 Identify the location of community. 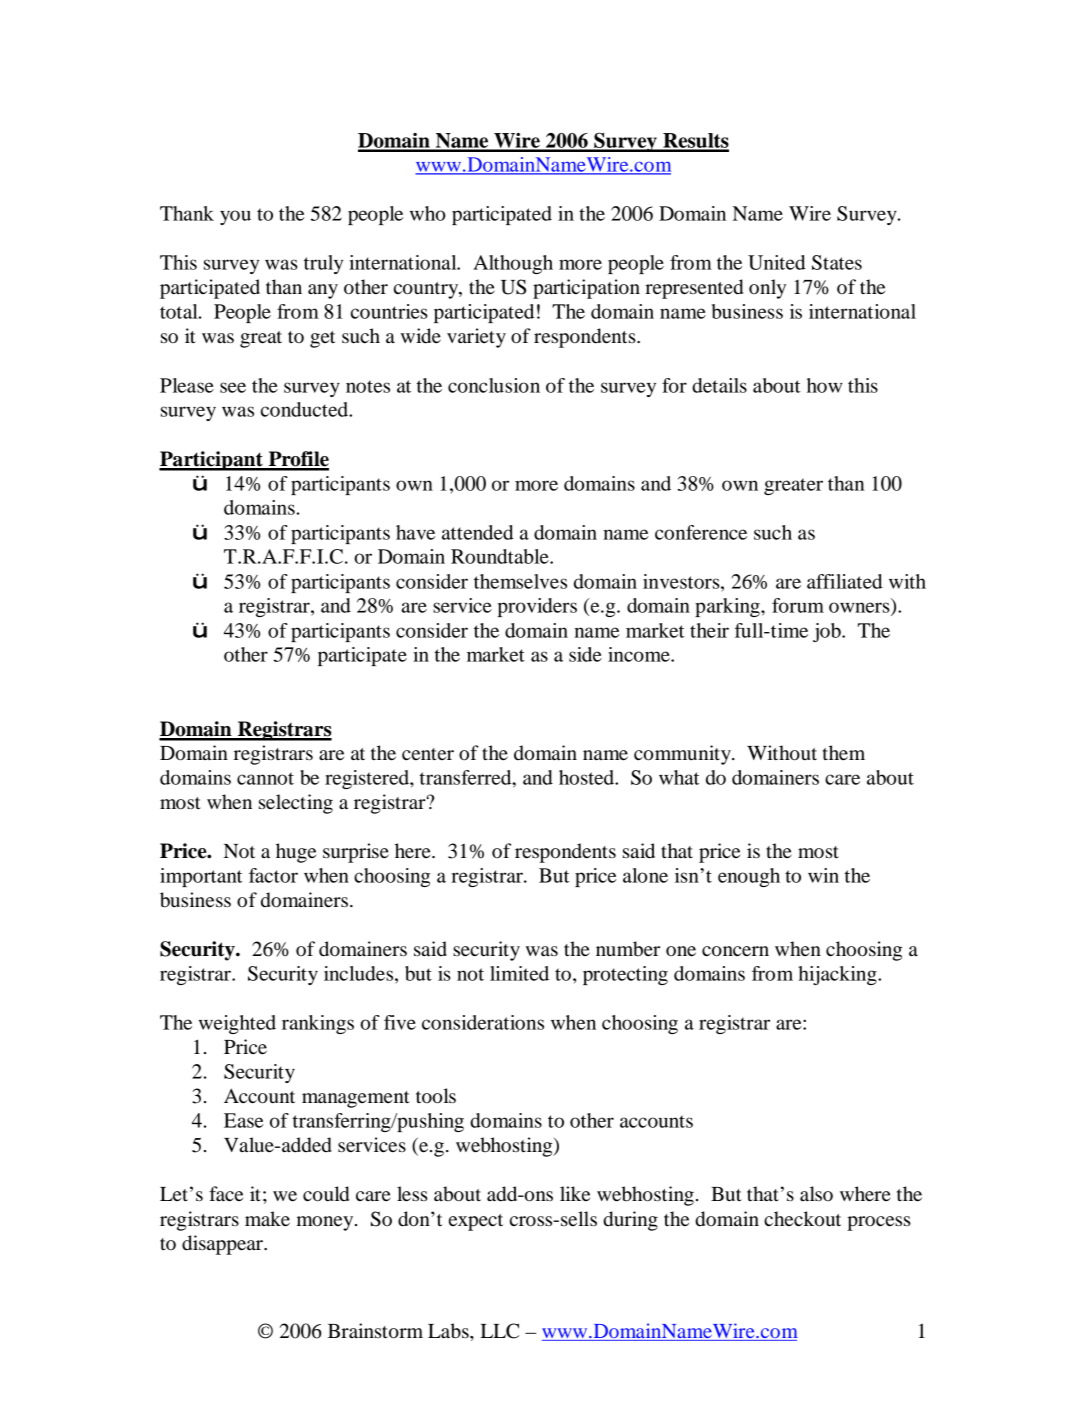
(683, 755).
